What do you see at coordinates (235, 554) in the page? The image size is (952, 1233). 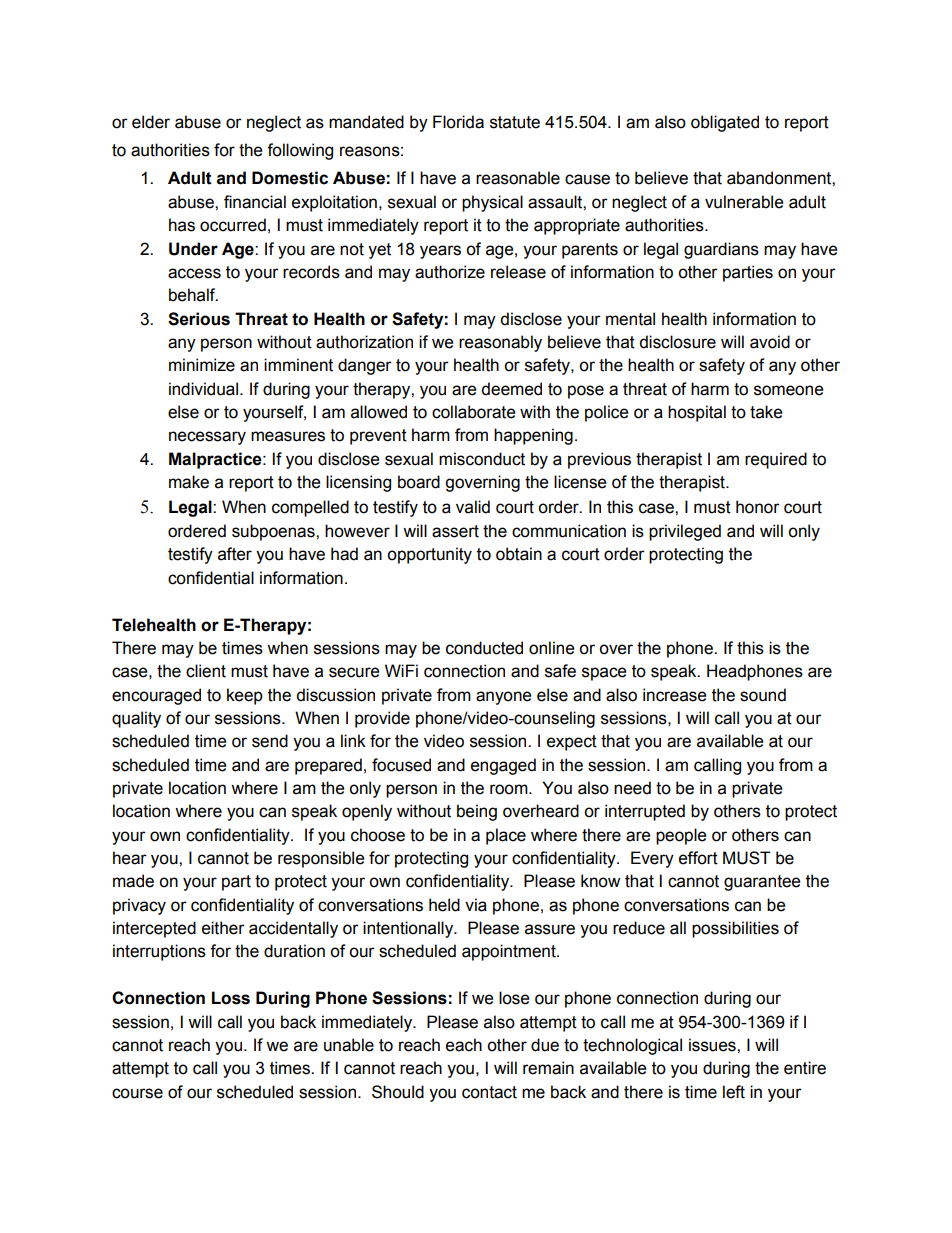 I see `after` at bounding box center [235, 554].
